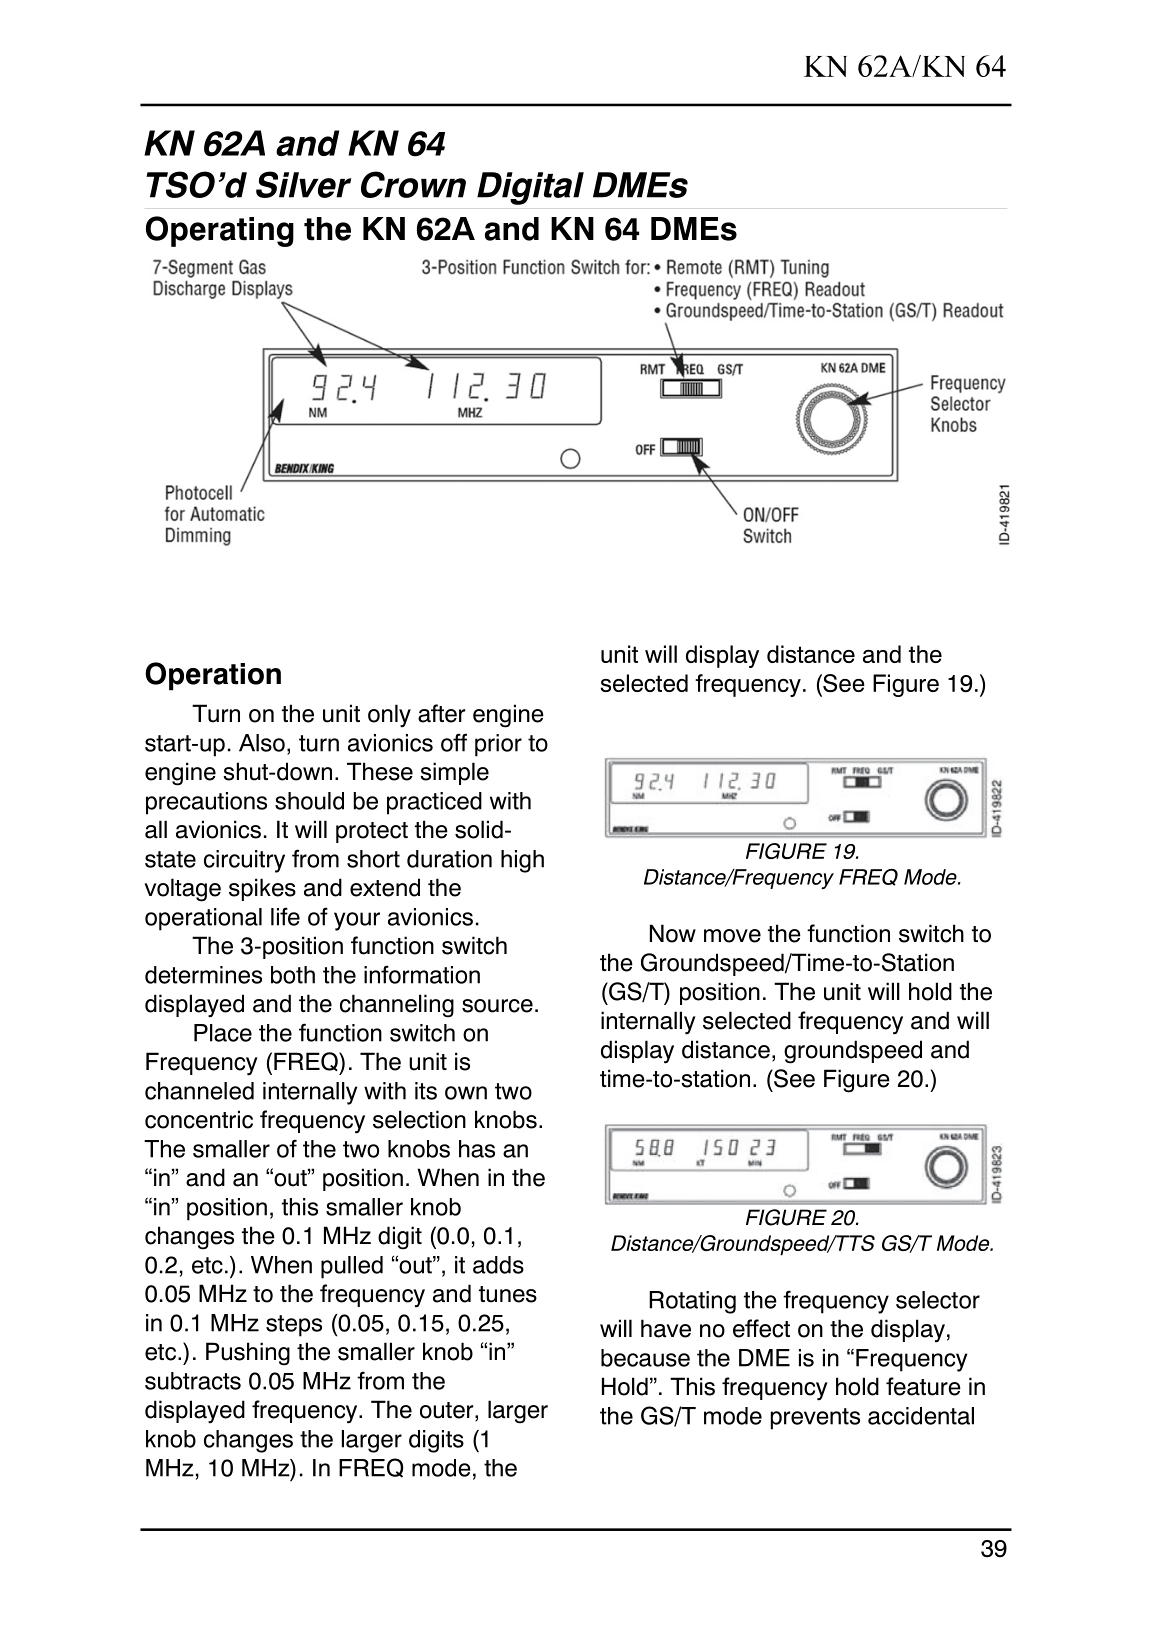  Describe the element at coordinates (293, 975) in the document. I see `both` at that location.
